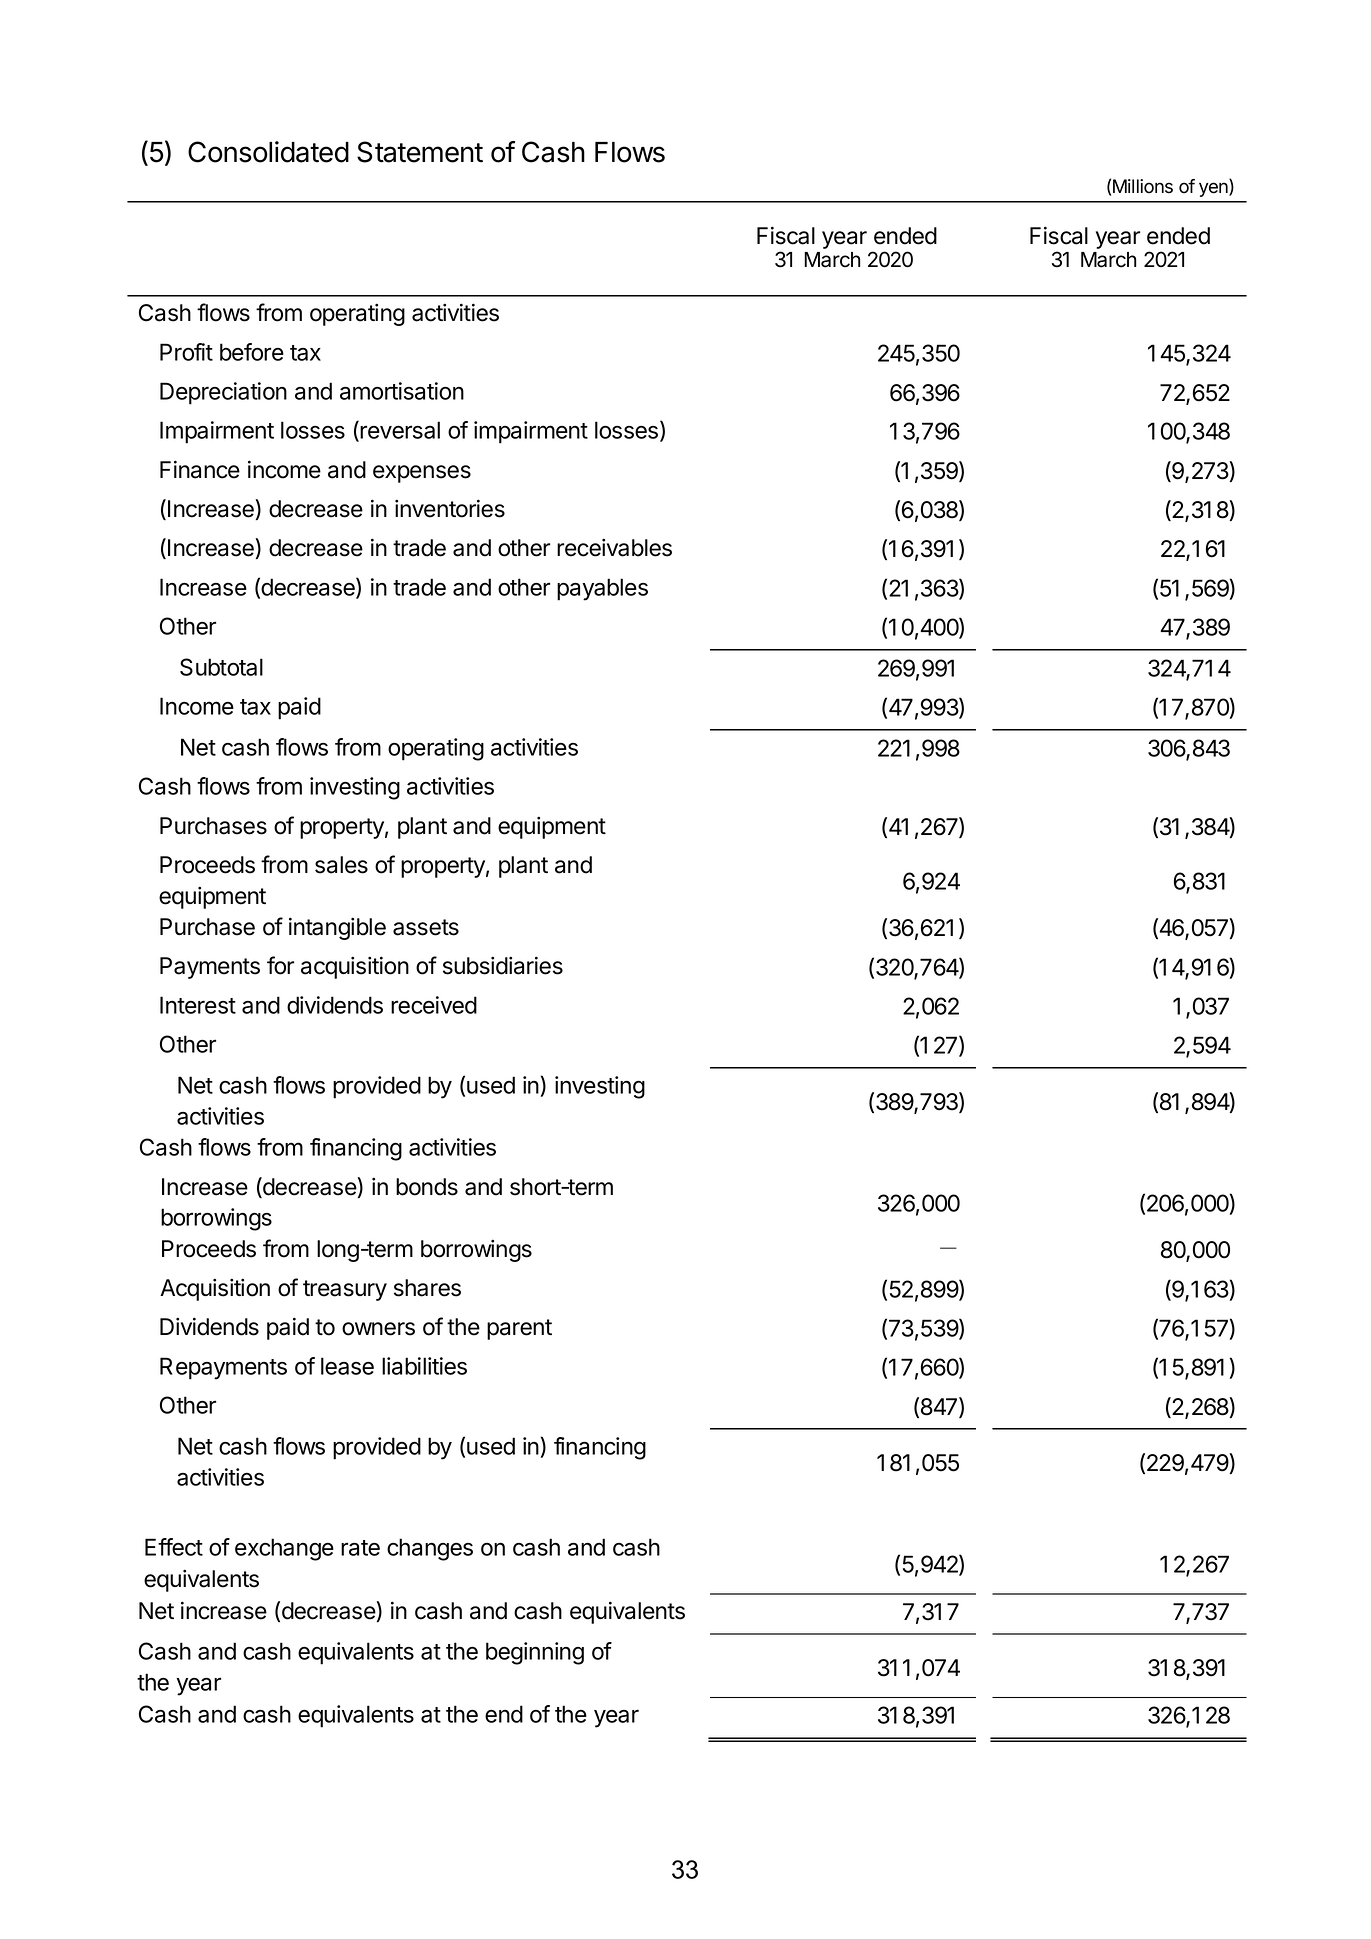 The width and height of the image is (1371, 1939). What do you see at coordinates (427, 1288) in the image?
I see `shares` at bounding box center [427, 1288].
